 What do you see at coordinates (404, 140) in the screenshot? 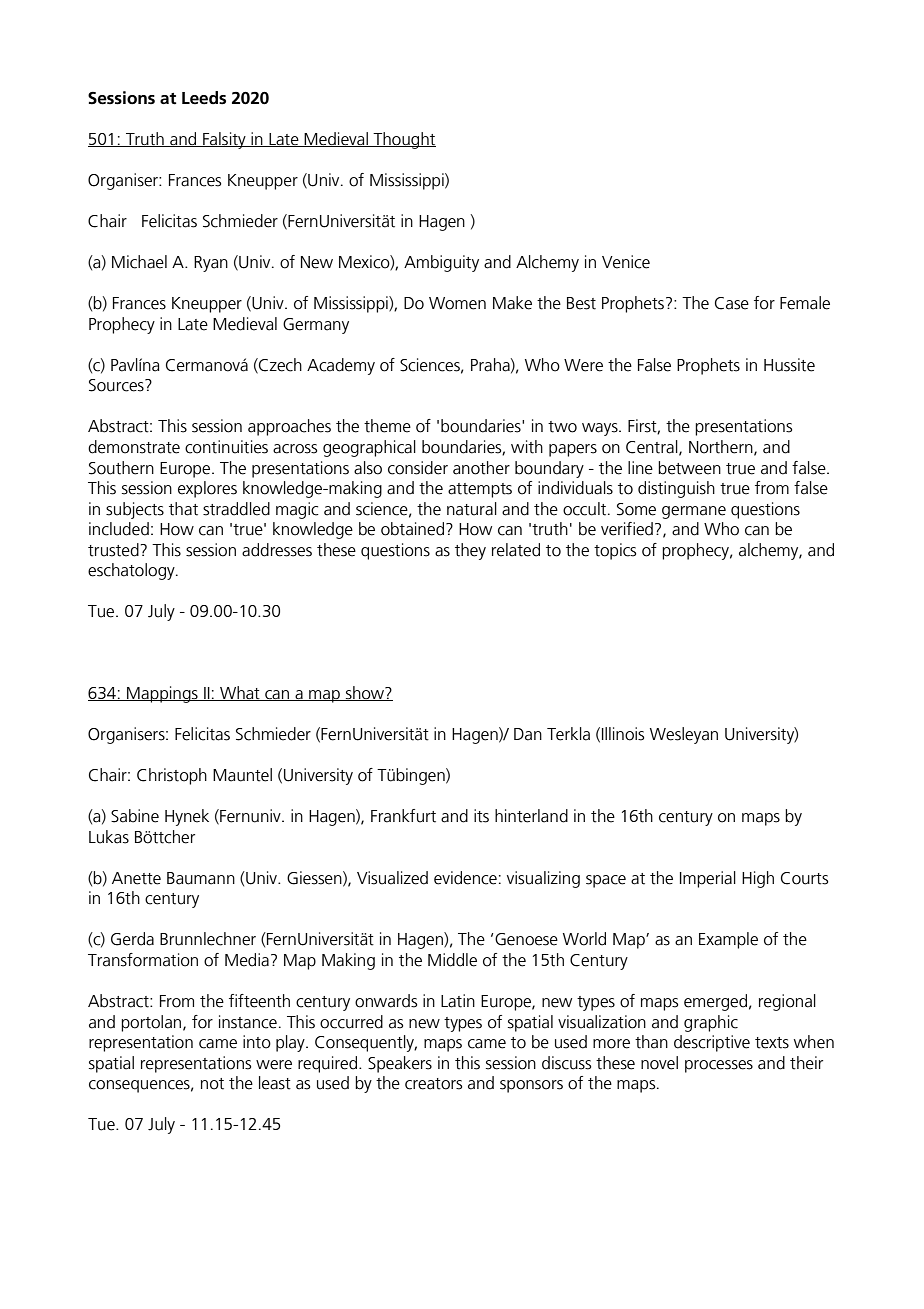
I see `Thought` at bounding box center [404, 140].
